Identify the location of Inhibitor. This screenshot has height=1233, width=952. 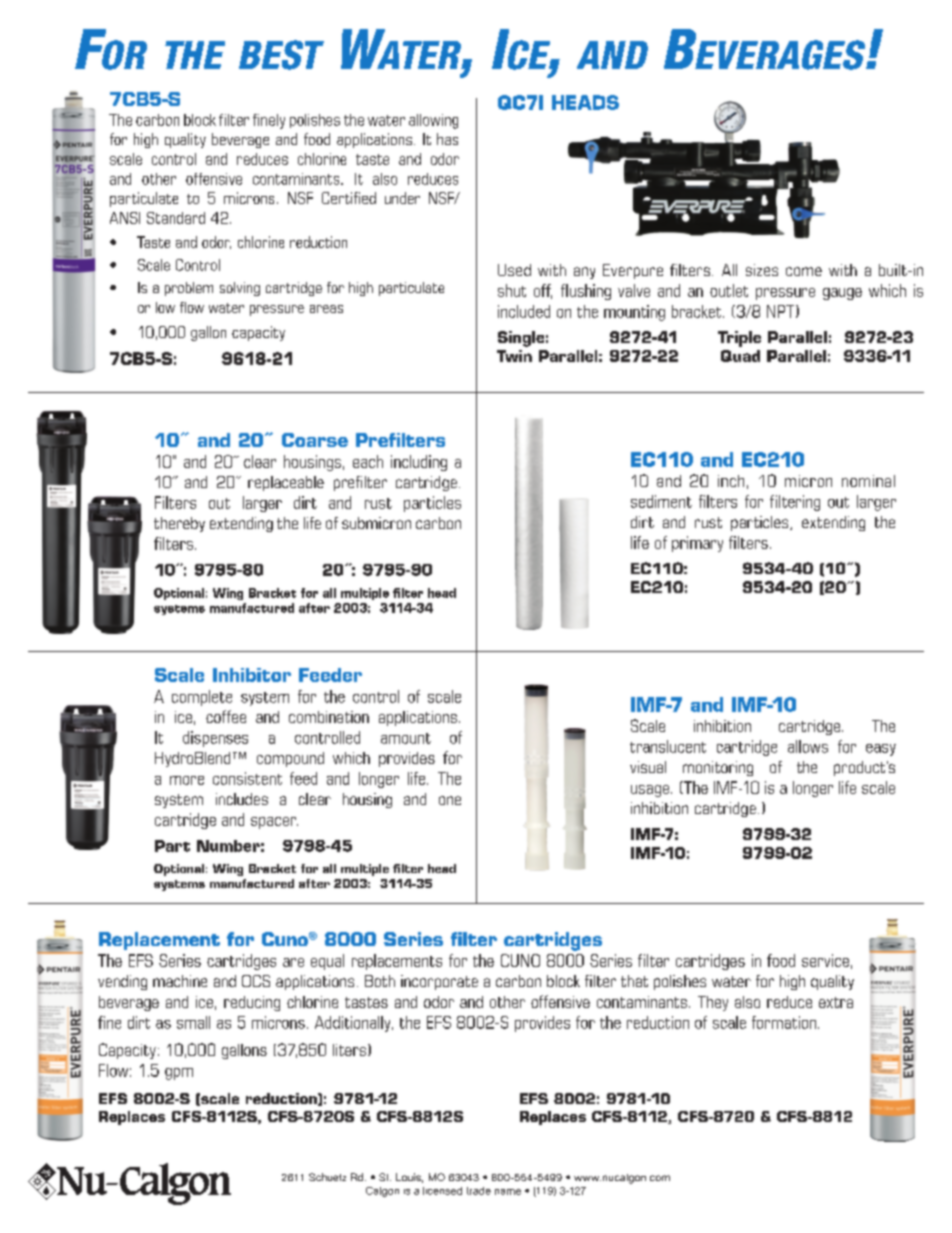
(252, 675).
